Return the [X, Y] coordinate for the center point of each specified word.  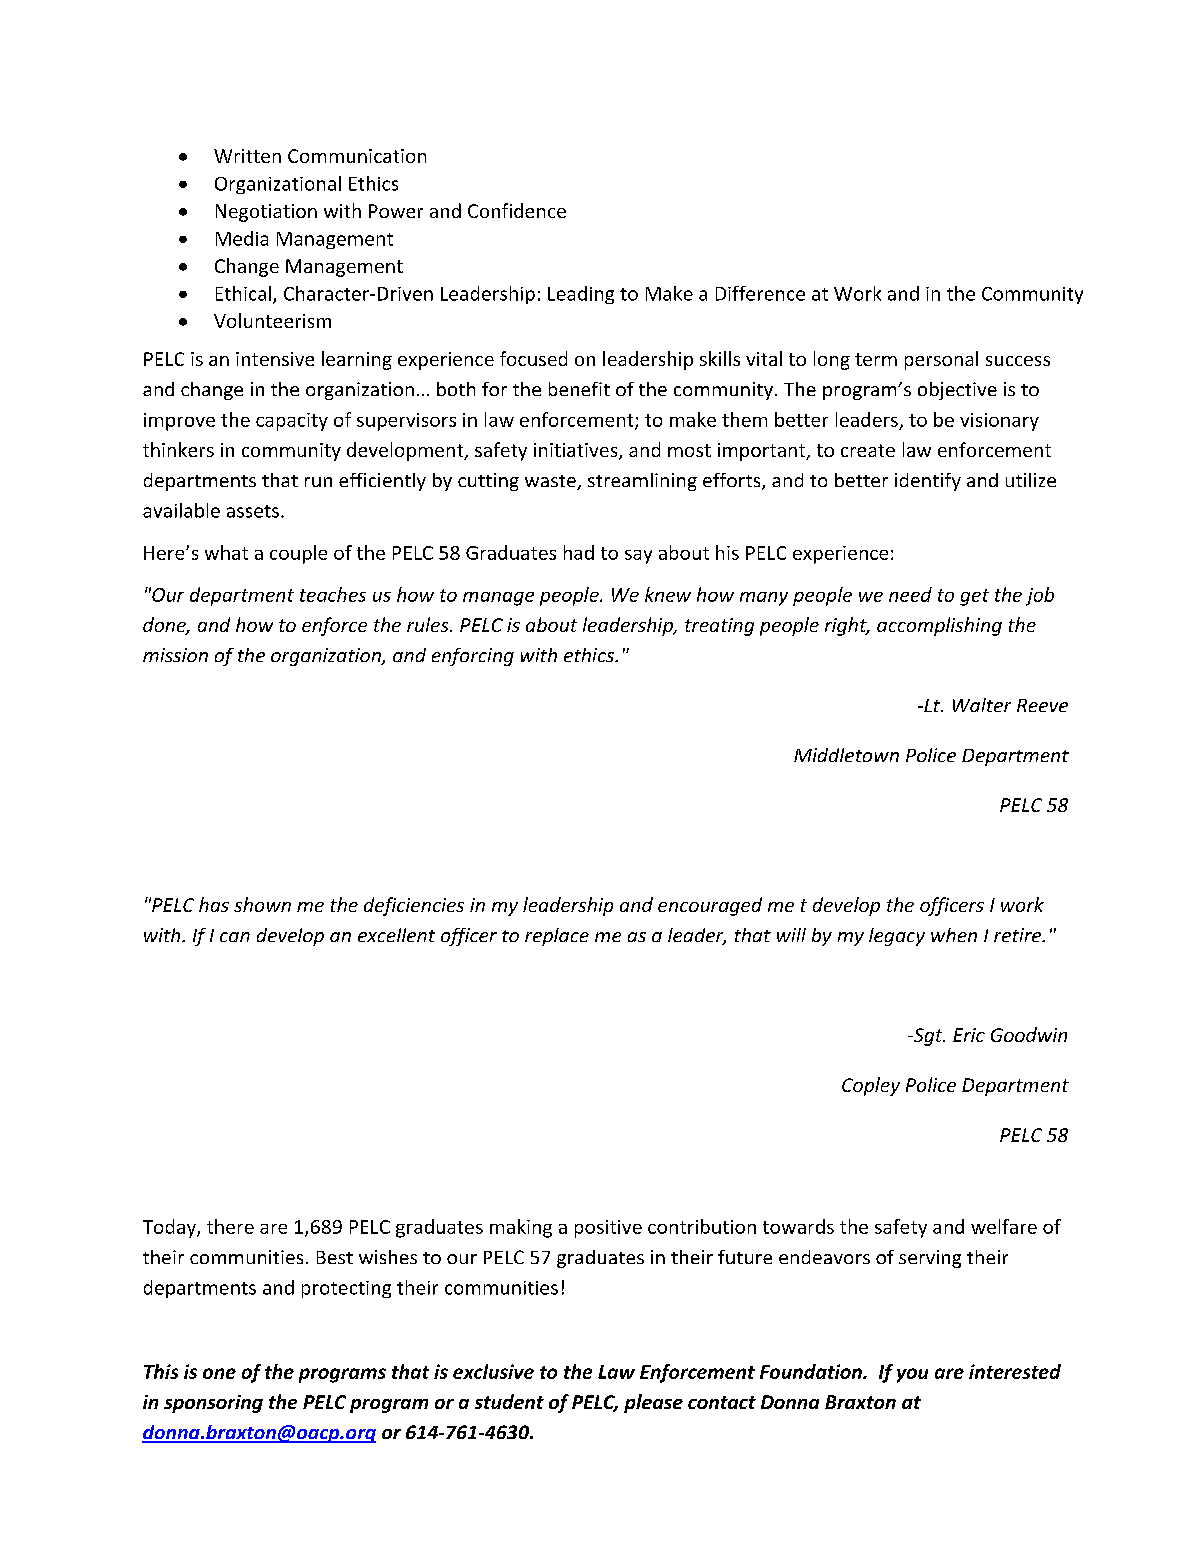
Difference [760, 293]
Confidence [517, 210]
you [912, 1375]
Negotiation [266, 213]
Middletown [846, 755]
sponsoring [213, 1404]
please [653, 1403]
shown [262, 904]
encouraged [710, 906]
